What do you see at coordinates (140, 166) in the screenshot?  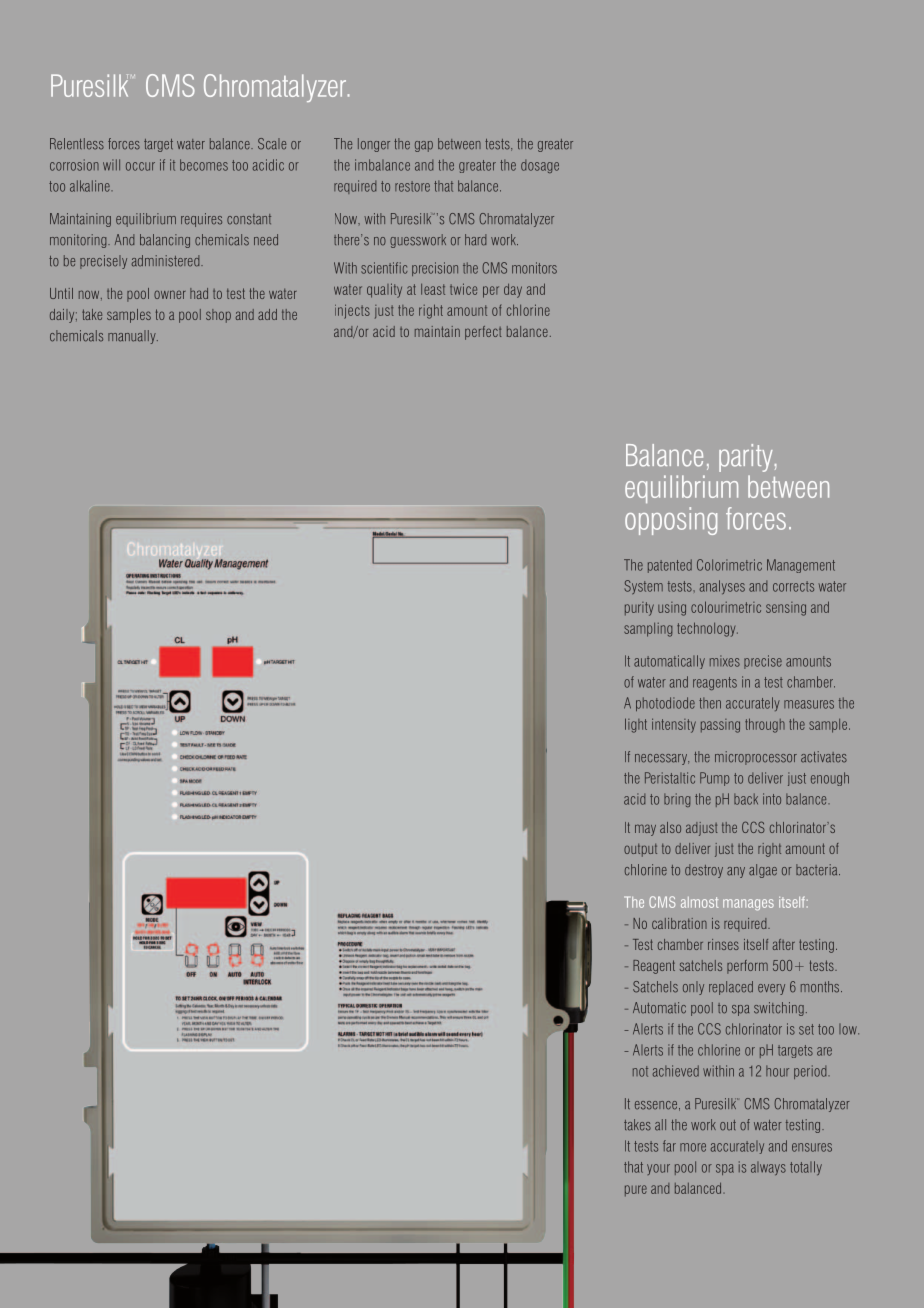 I see `occur` at bounding box center [140, 166].
